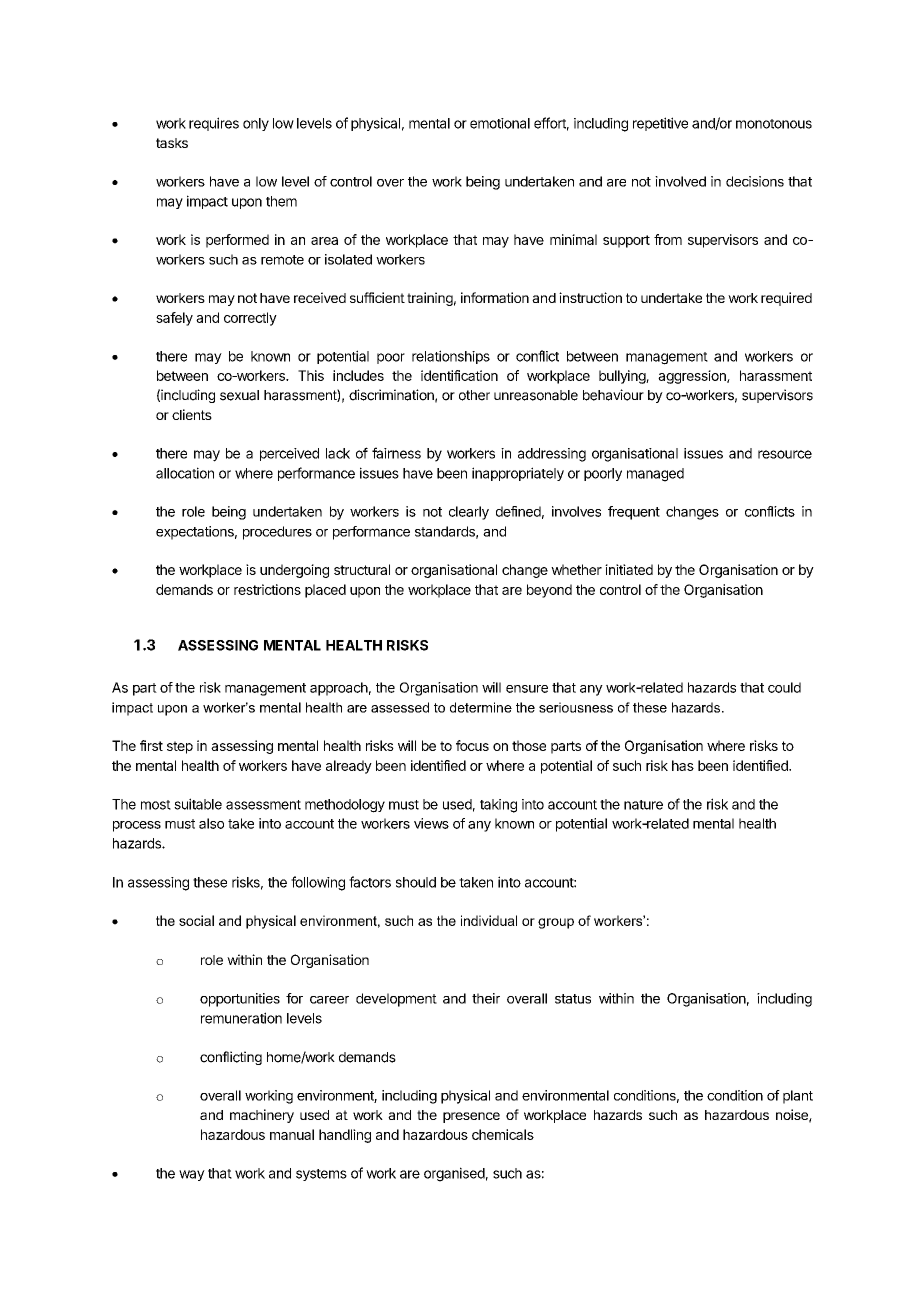 This image has width=924, height=1308. What do you see at coordinates (192, 1175) in the image?
I see `way` at bounding box center [192, 1175].
